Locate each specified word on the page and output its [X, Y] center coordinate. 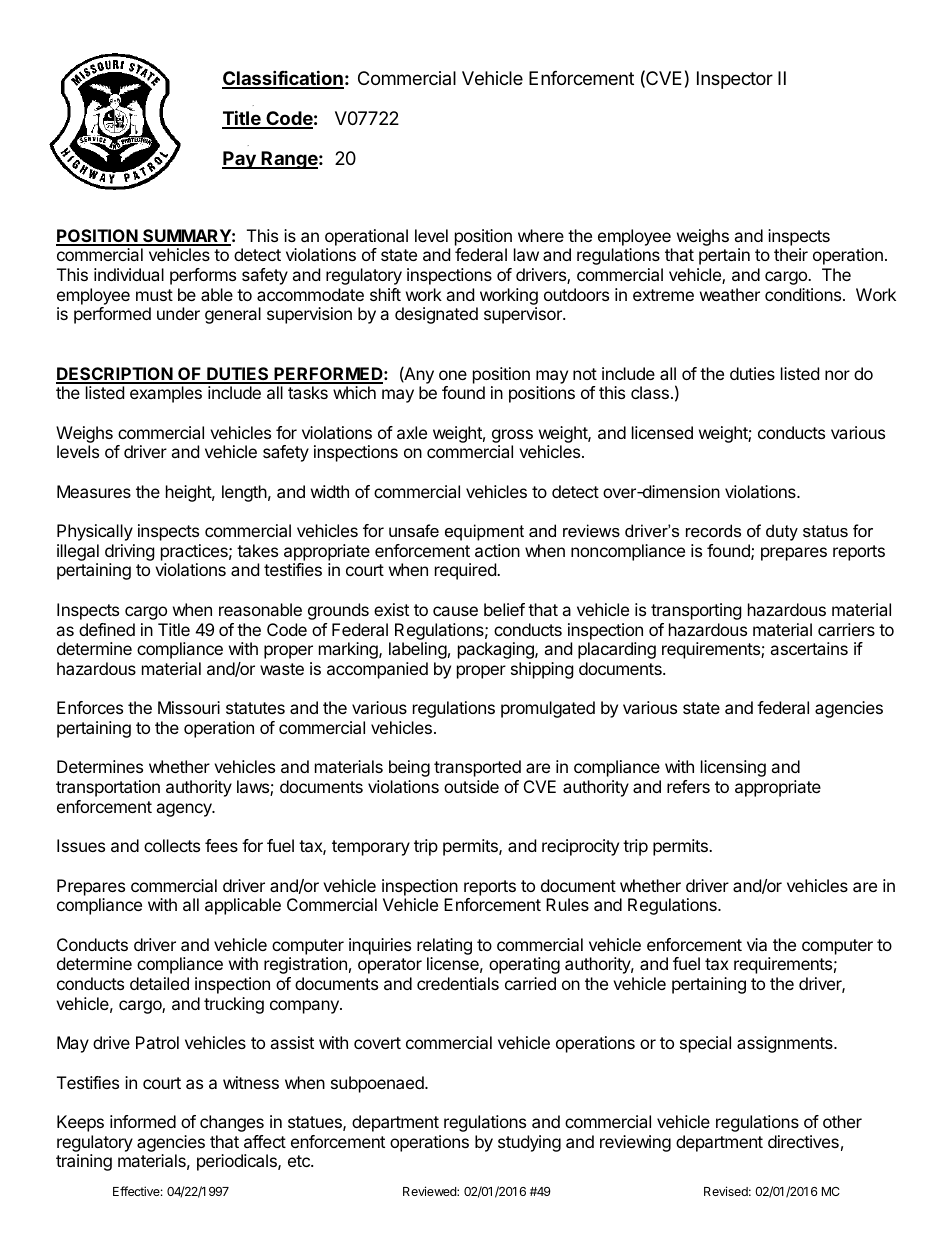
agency [185, 810]
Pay [240, 160]
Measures [94, 491]
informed [143, 1121]
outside [471, 786]
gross [512, 436]
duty [782, 532]
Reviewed [430, 1191]
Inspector [735, 80]
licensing [733, 768]
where [541, 235]
